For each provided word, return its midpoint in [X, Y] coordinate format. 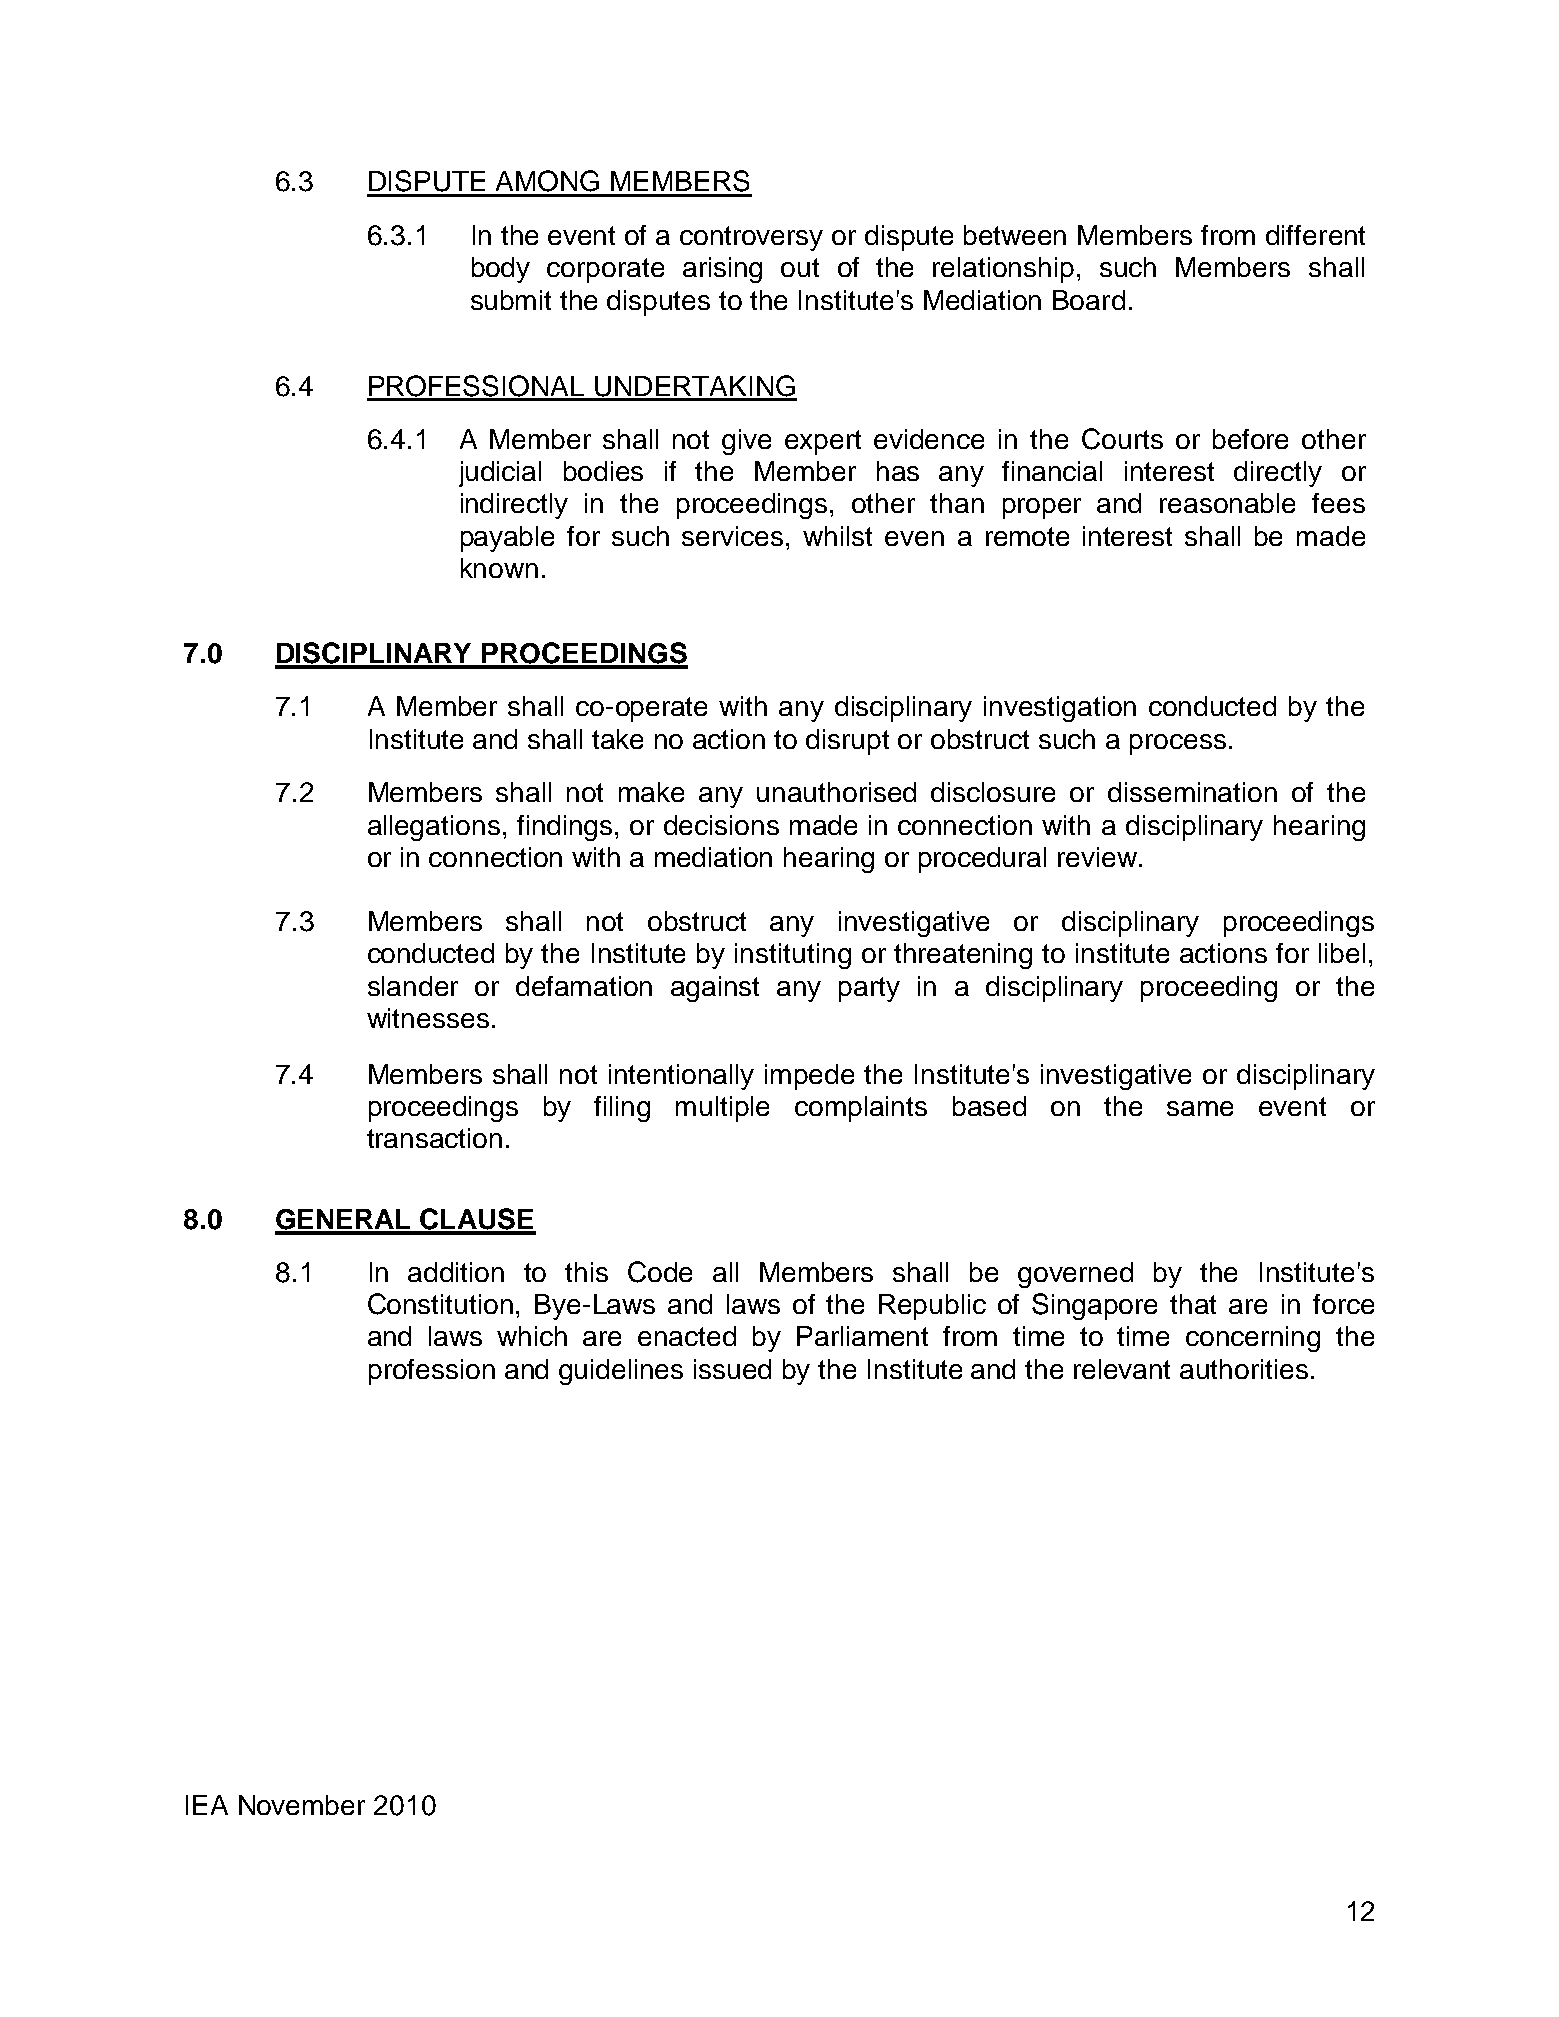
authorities [1244, 1369]
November [302, 1805]
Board [1089, 300]
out [800, 267]
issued [732, 1369]
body [501, 270]
